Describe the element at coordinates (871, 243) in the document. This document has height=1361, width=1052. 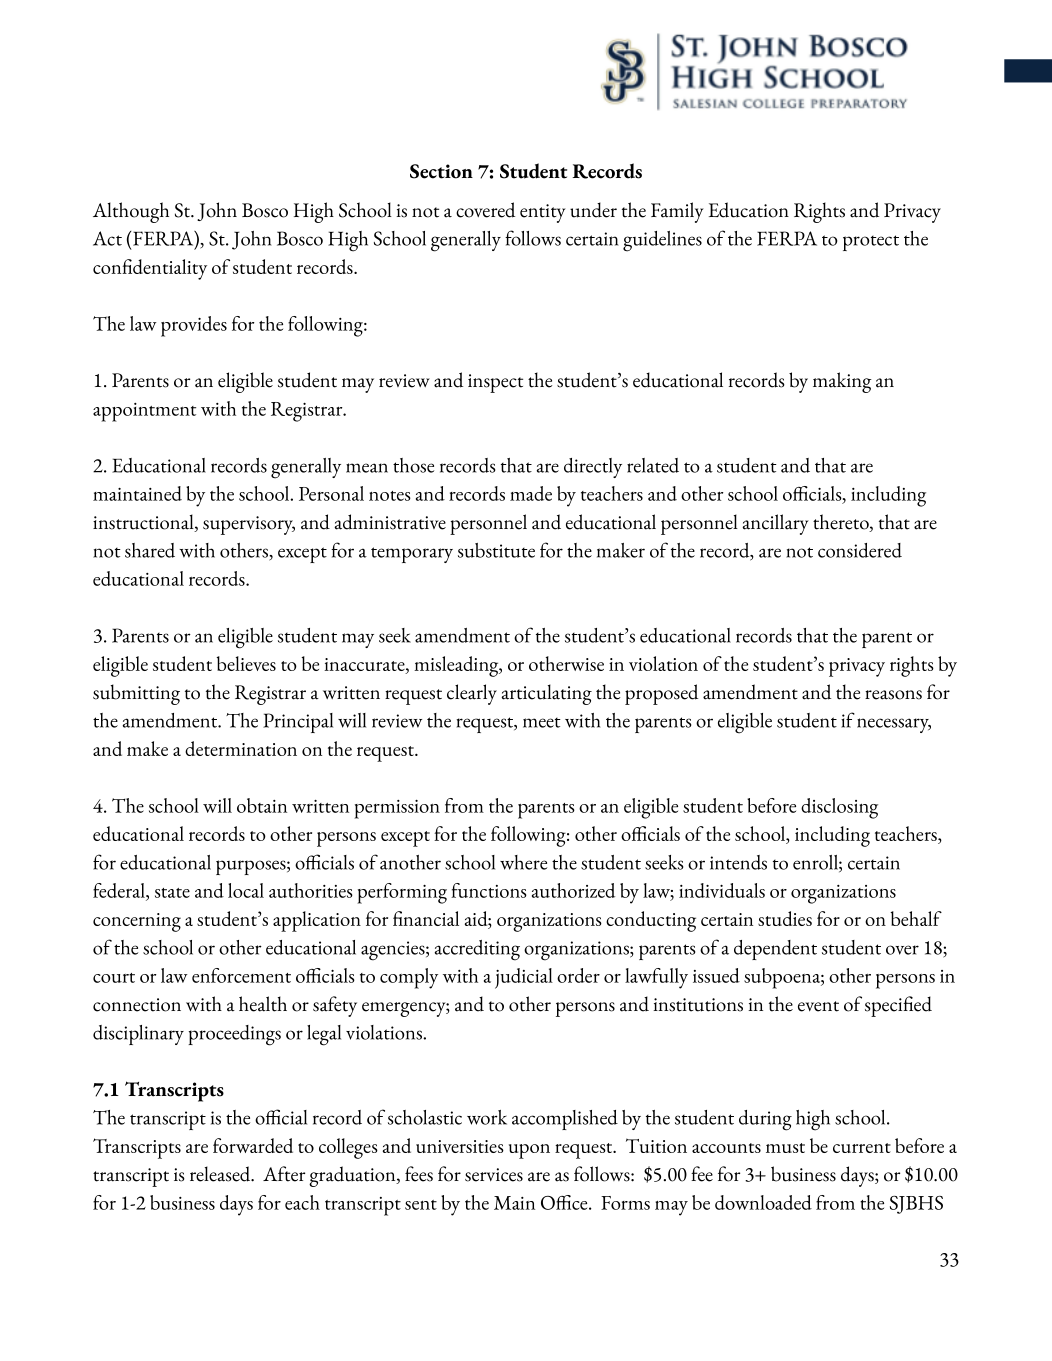
I see `protect` at that location.
